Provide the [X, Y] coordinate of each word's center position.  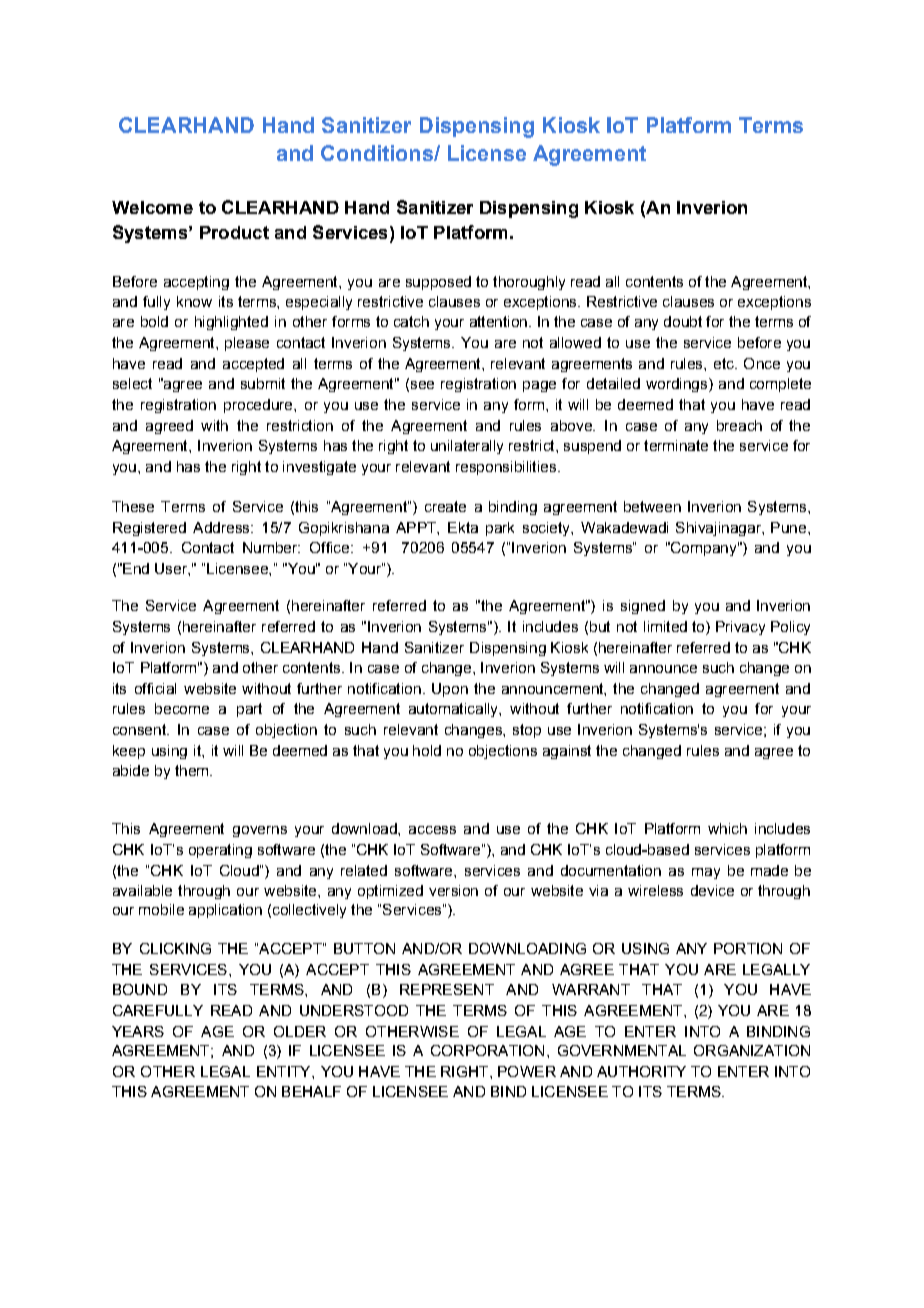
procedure [259, 406]
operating [220, 851]
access [432, 830]
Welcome [152, 207]
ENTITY [285, 1071]
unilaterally [467, 447]
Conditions [378, 153]
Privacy [740, 628]
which [727, 828]
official [155, 688]
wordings [678, 385]
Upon [450, 690]
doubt [683, 321]
